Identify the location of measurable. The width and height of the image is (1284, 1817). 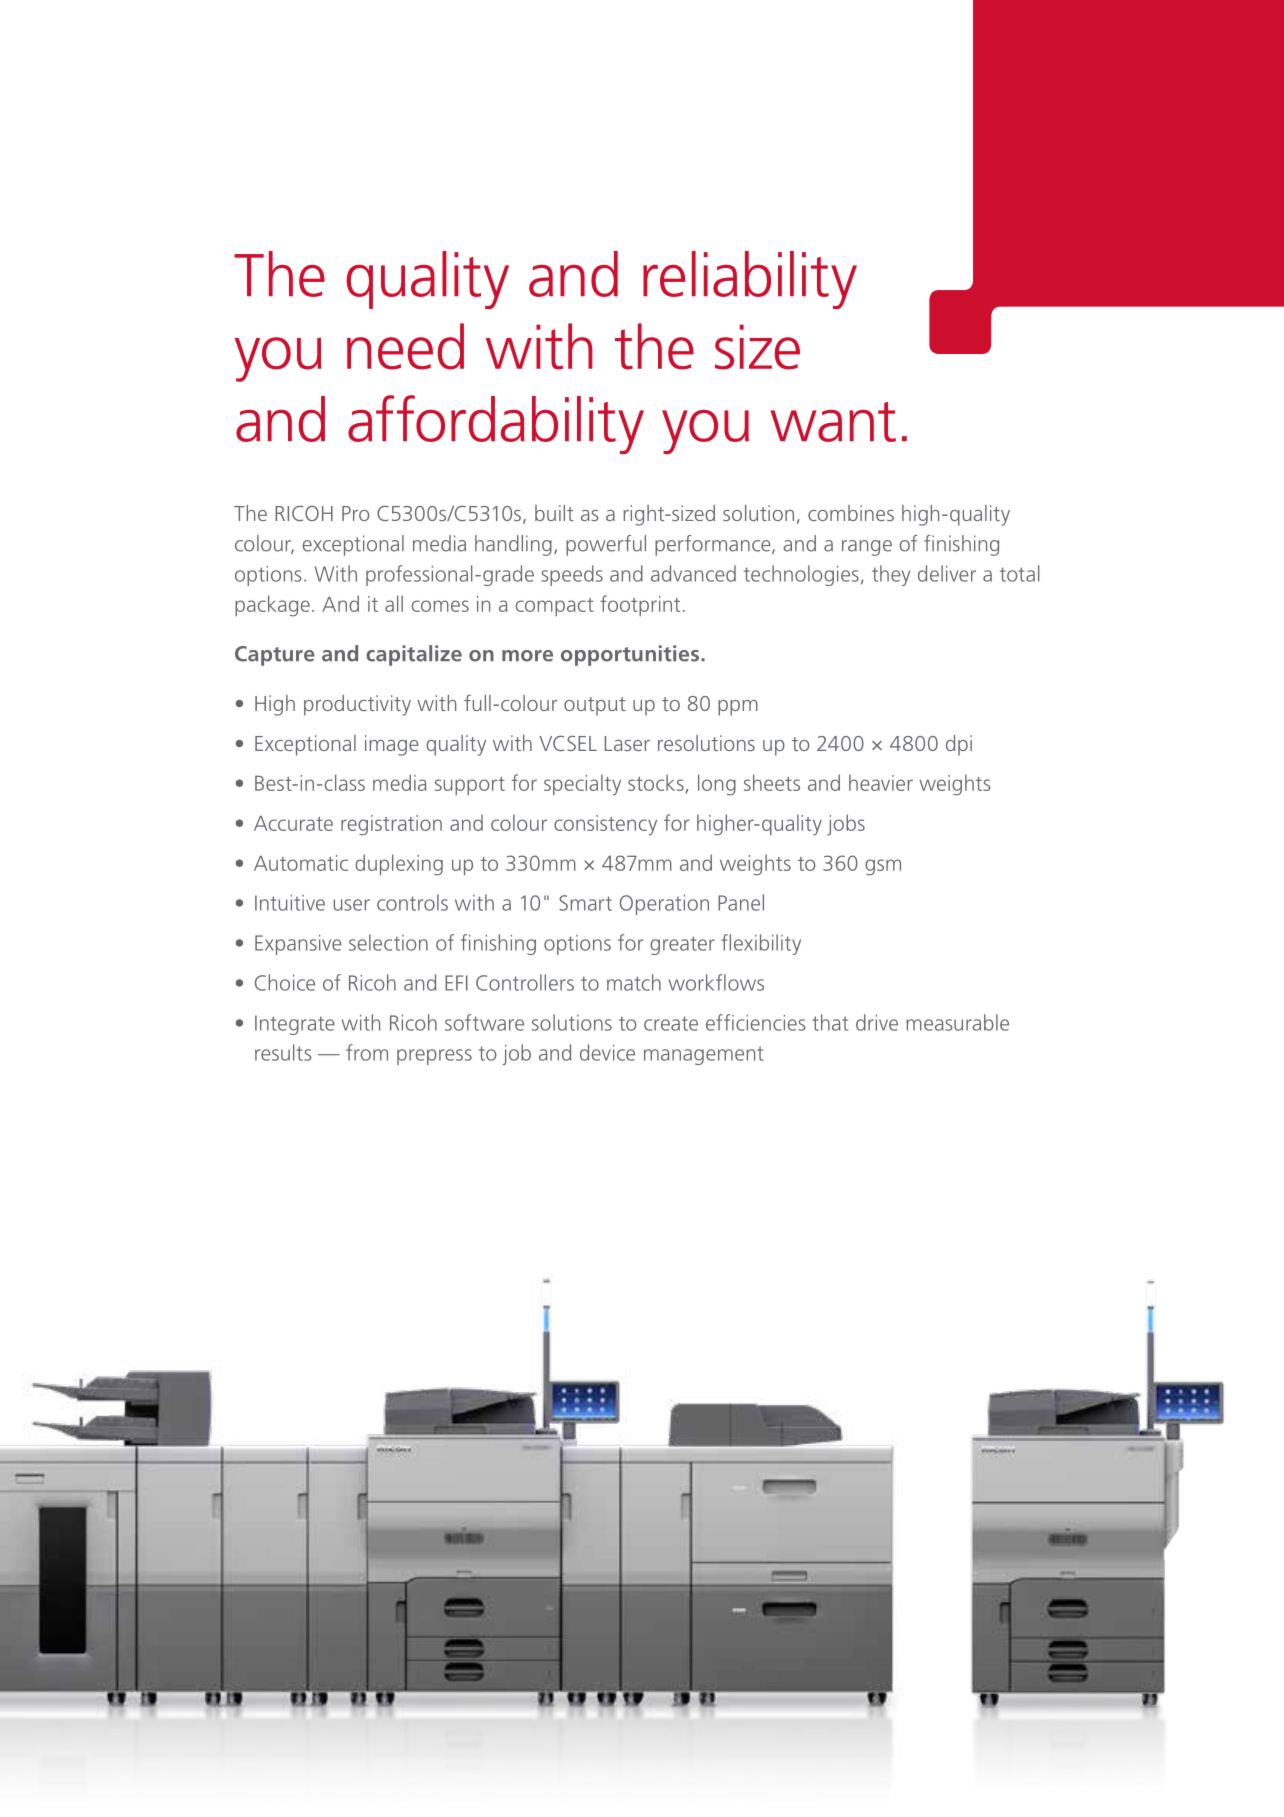
(957, 1022).
